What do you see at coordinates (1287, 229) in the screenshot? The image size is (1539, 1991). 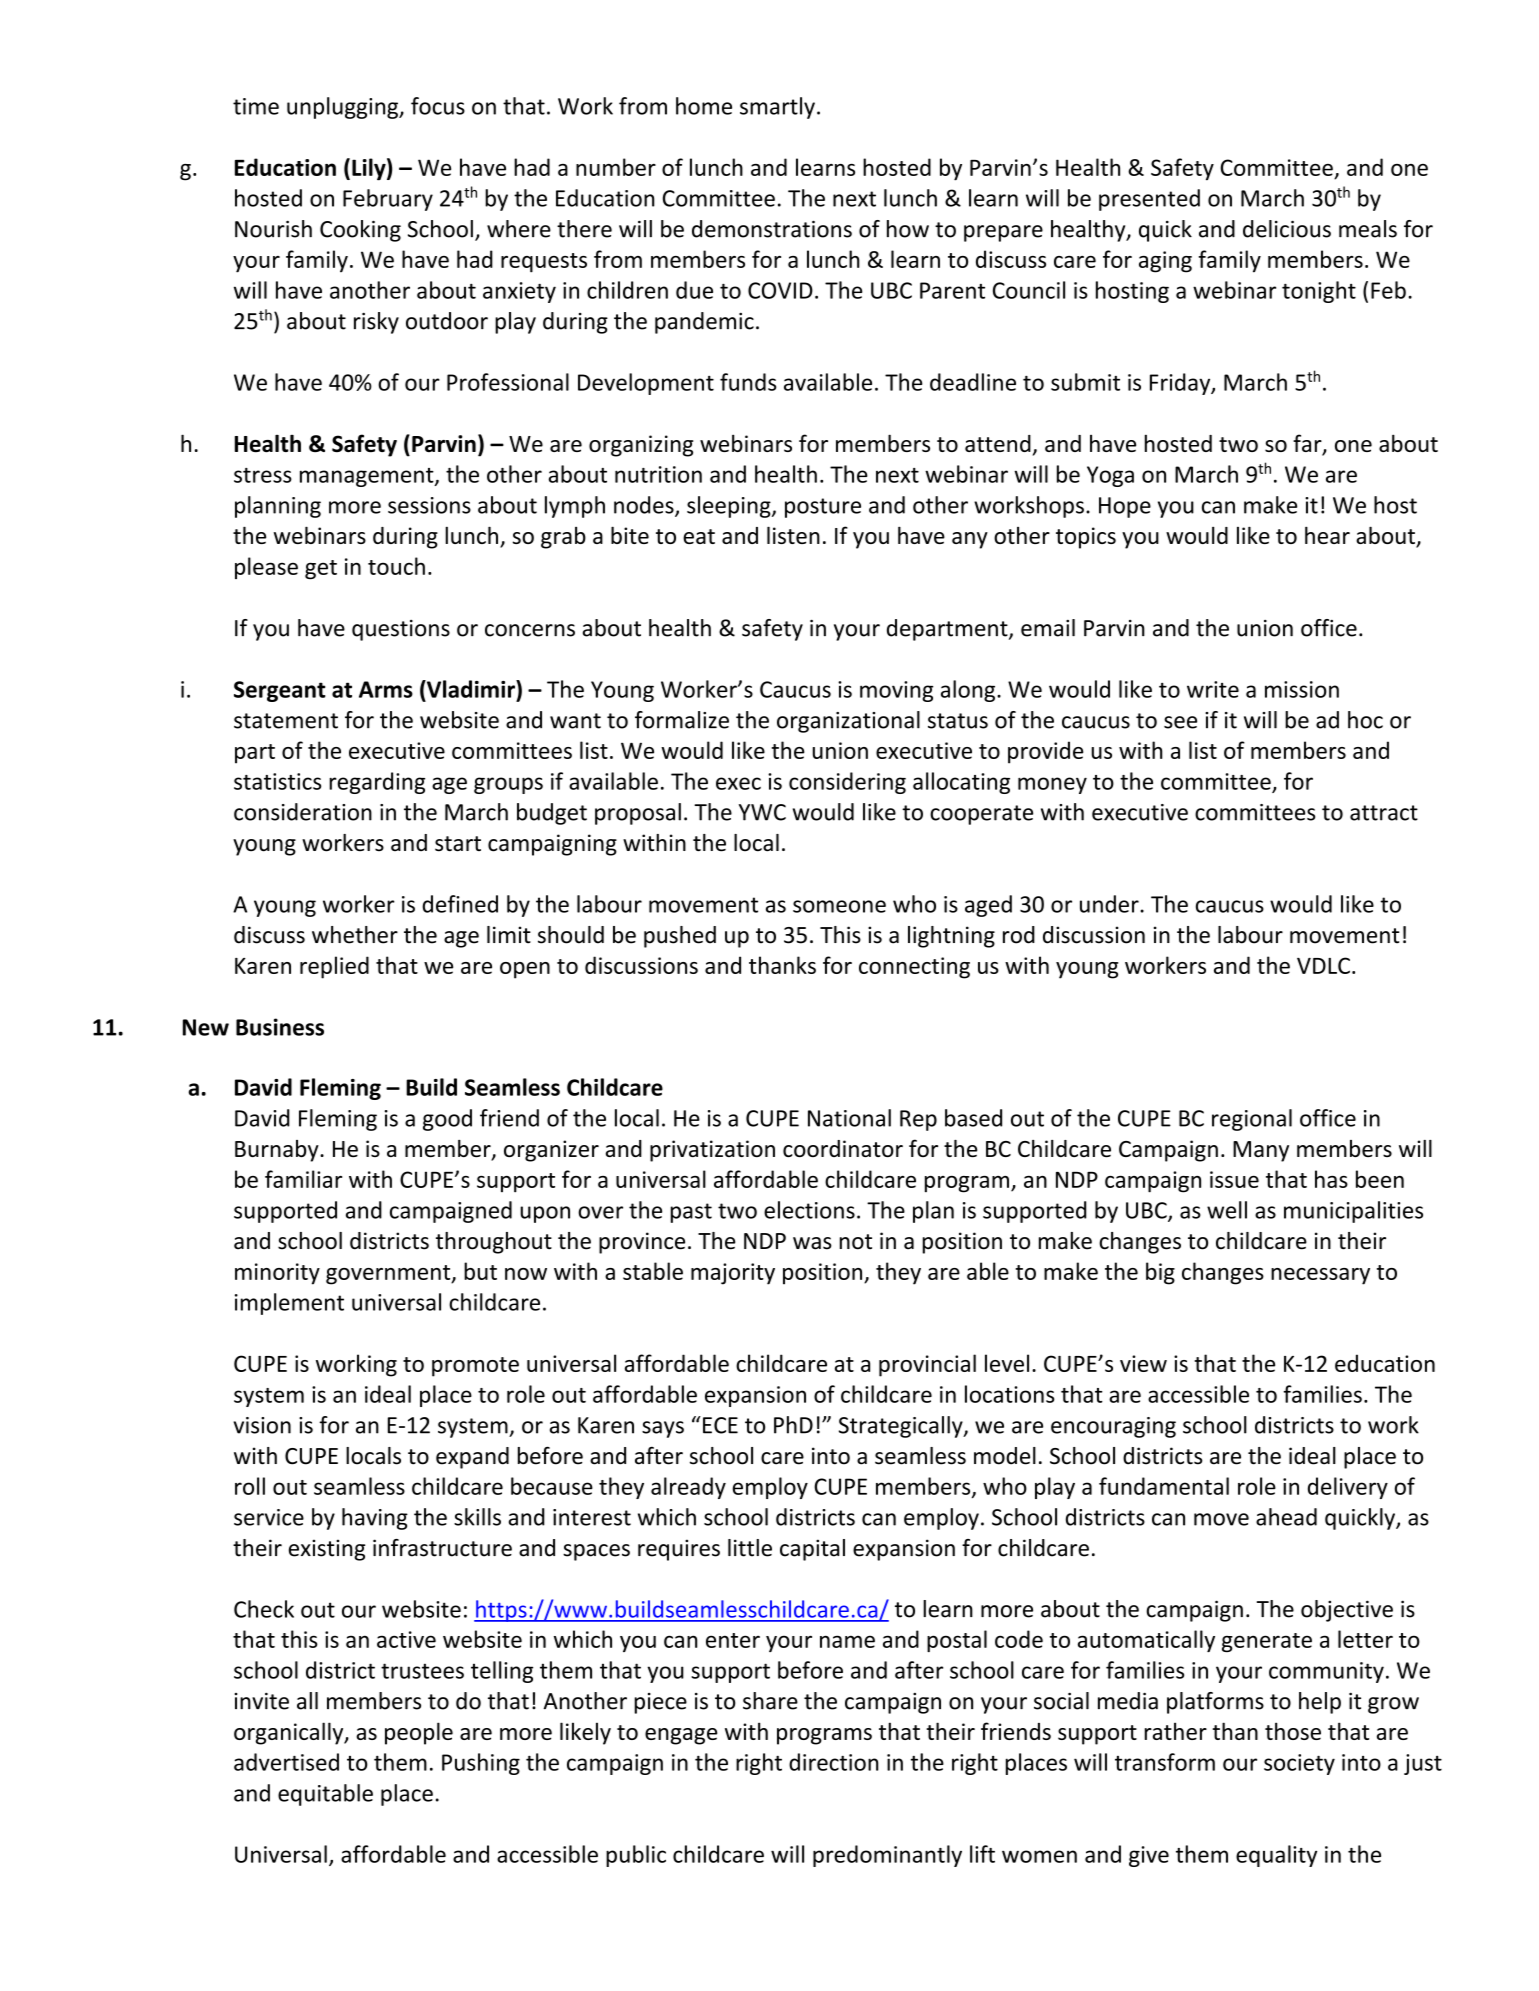 I see `delicious` at bounding box center [1287, 229].
